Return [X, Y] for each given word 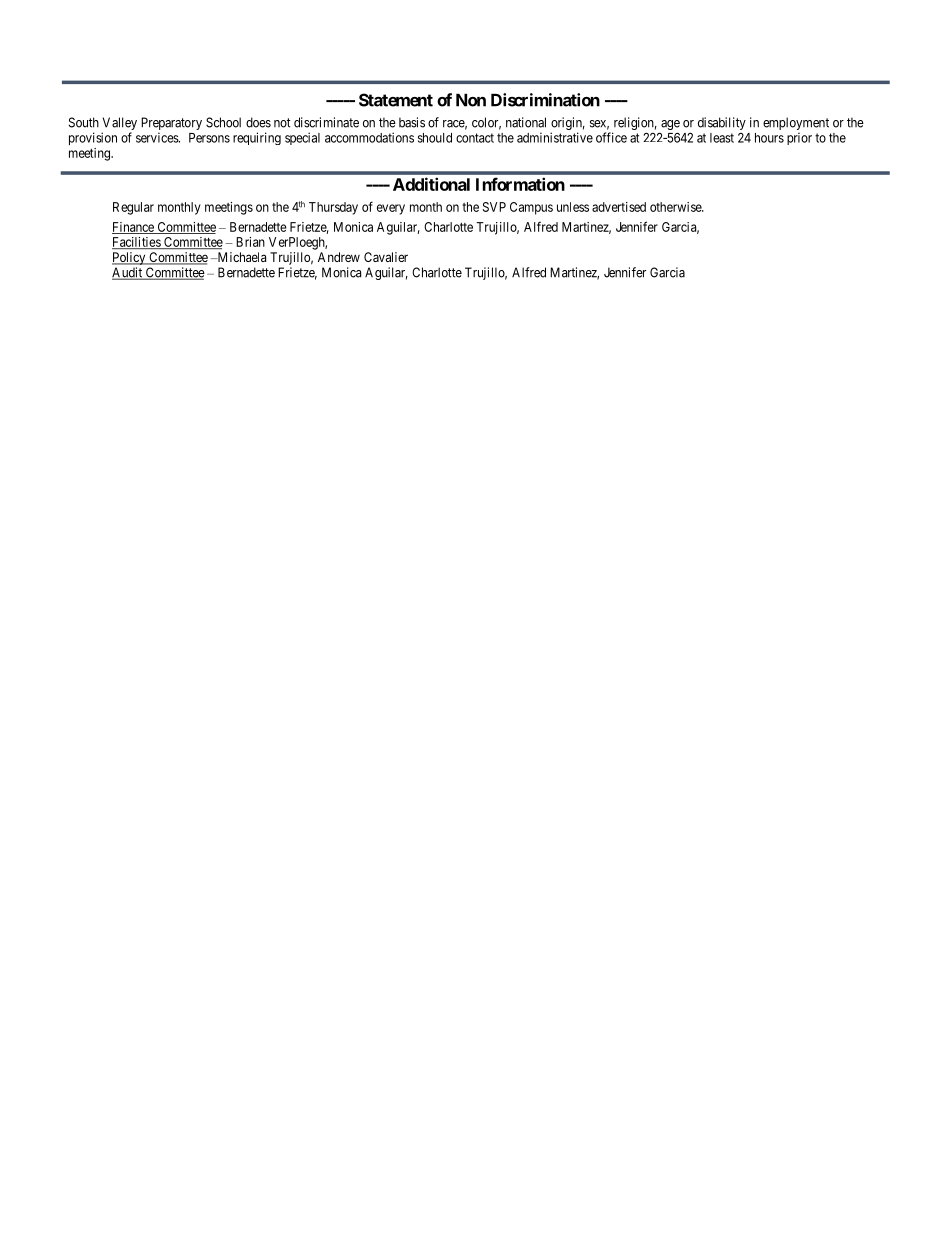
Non [471, 100]
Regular [133, 208]
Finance [134, 228]
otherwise [676, 207]
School [223, 122]
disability [722, 123]
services [158, 137]
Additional [431, 184]
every [391, 209]
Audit [128, 273]
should [435, 138]
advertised [619, 207]
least [722, 138]
